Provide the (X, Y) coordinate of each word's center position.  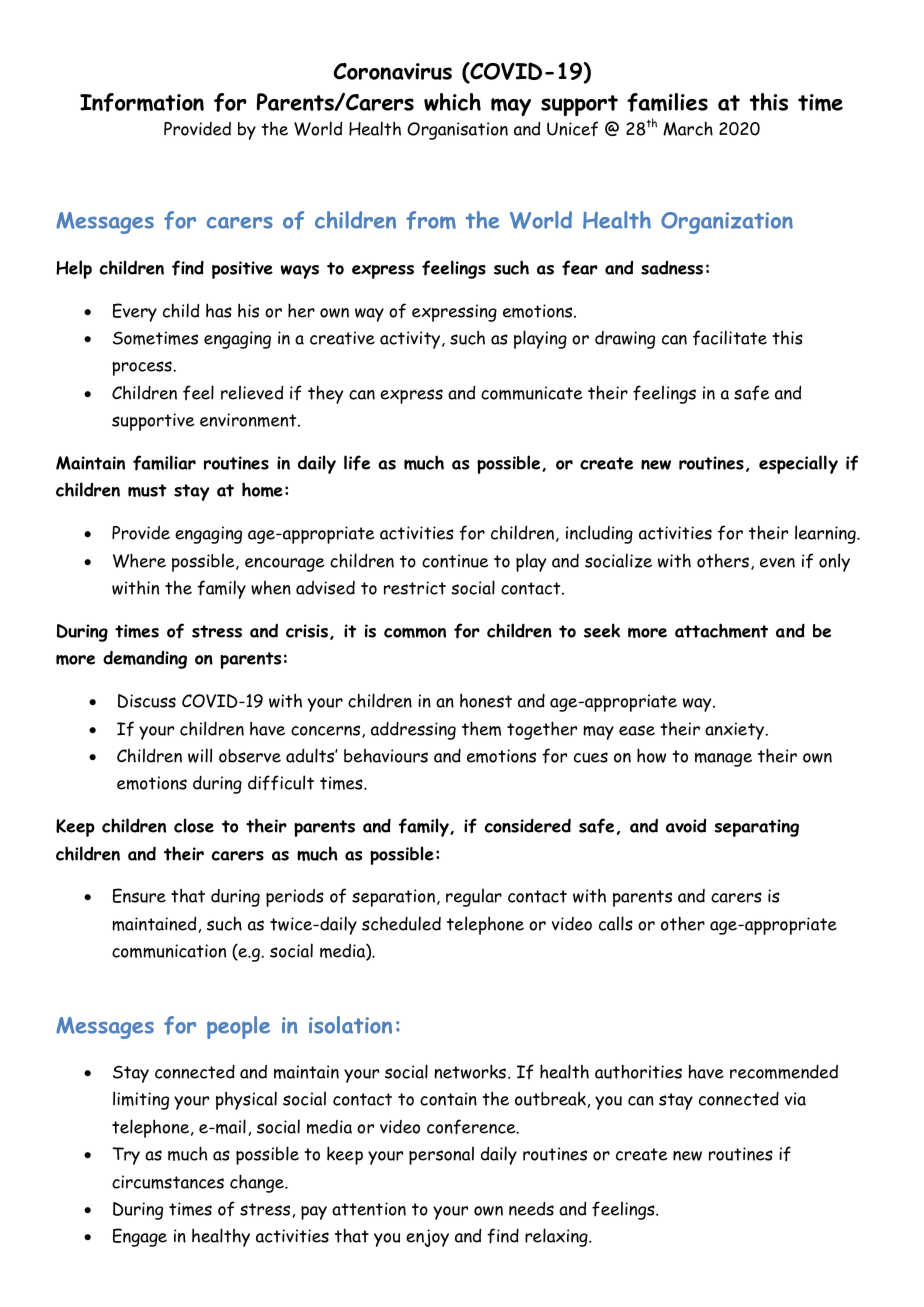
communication (169, 951)
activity (411, 340)
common (415, 633)
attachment (721, 630)
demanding (145, 659)
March (688, 128)
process (143, 368)
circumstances (168, 1182)
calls (616, 923)
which (452, 102)
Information (142, 102)
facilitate (730, 338)
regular (474, 897)
